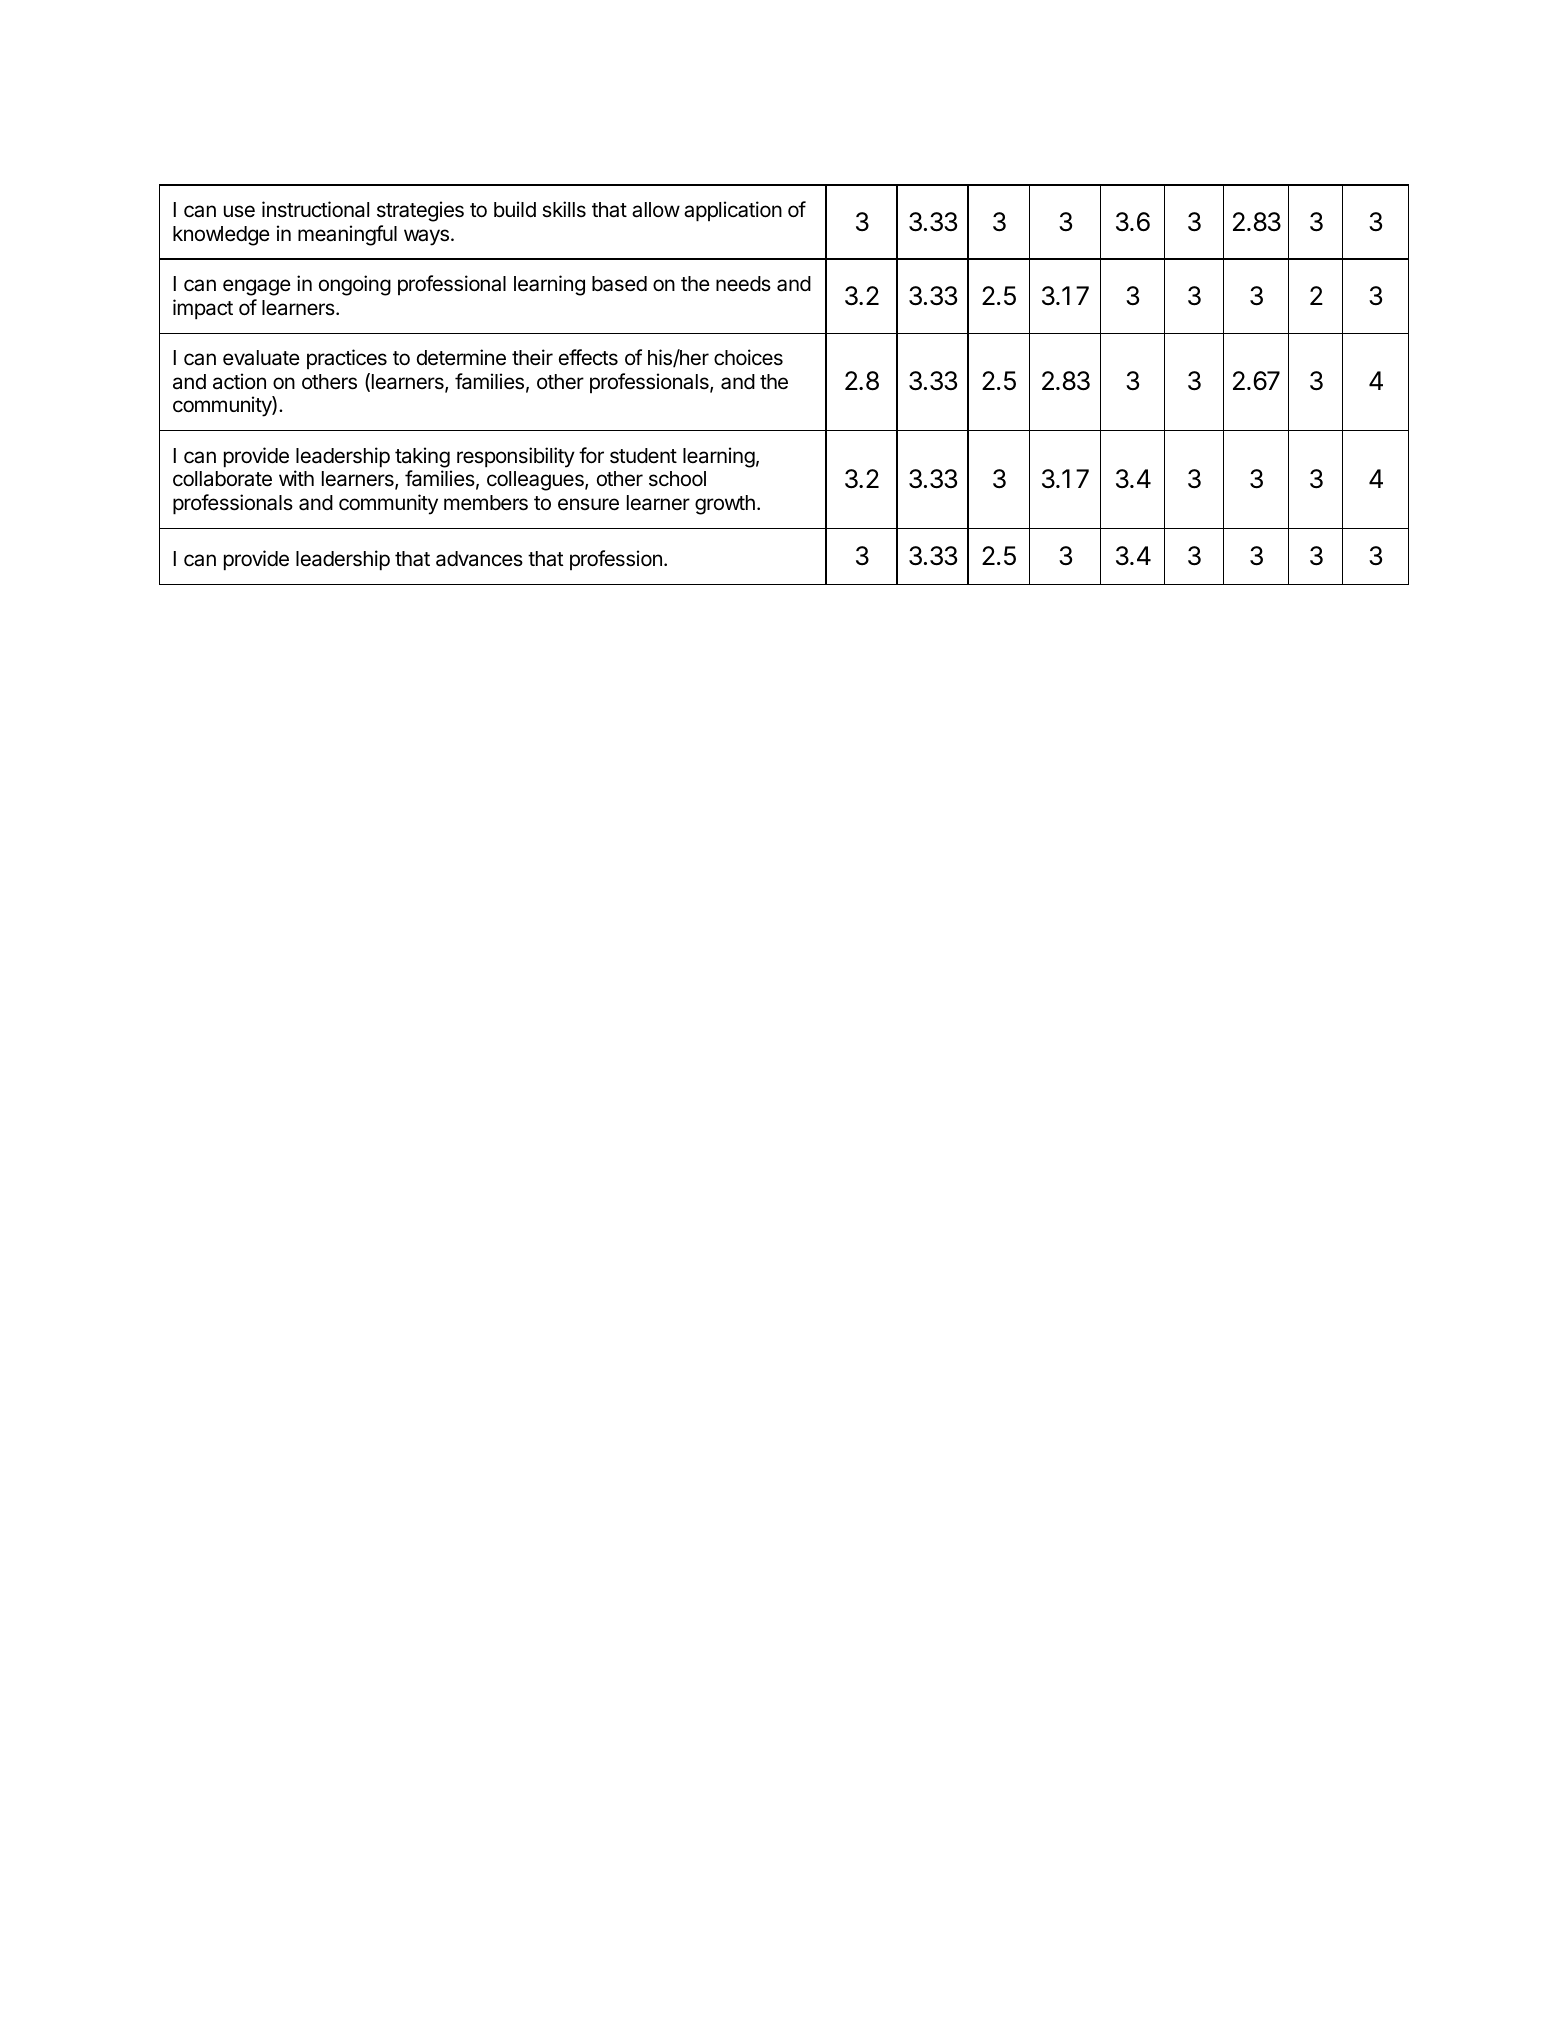 Image resolution: width=1567 pixels, height=2028 pixels. What do you see at coordinates (656, 210) in the screenshot?
I see `allow` at bounding box center [656, 210].
